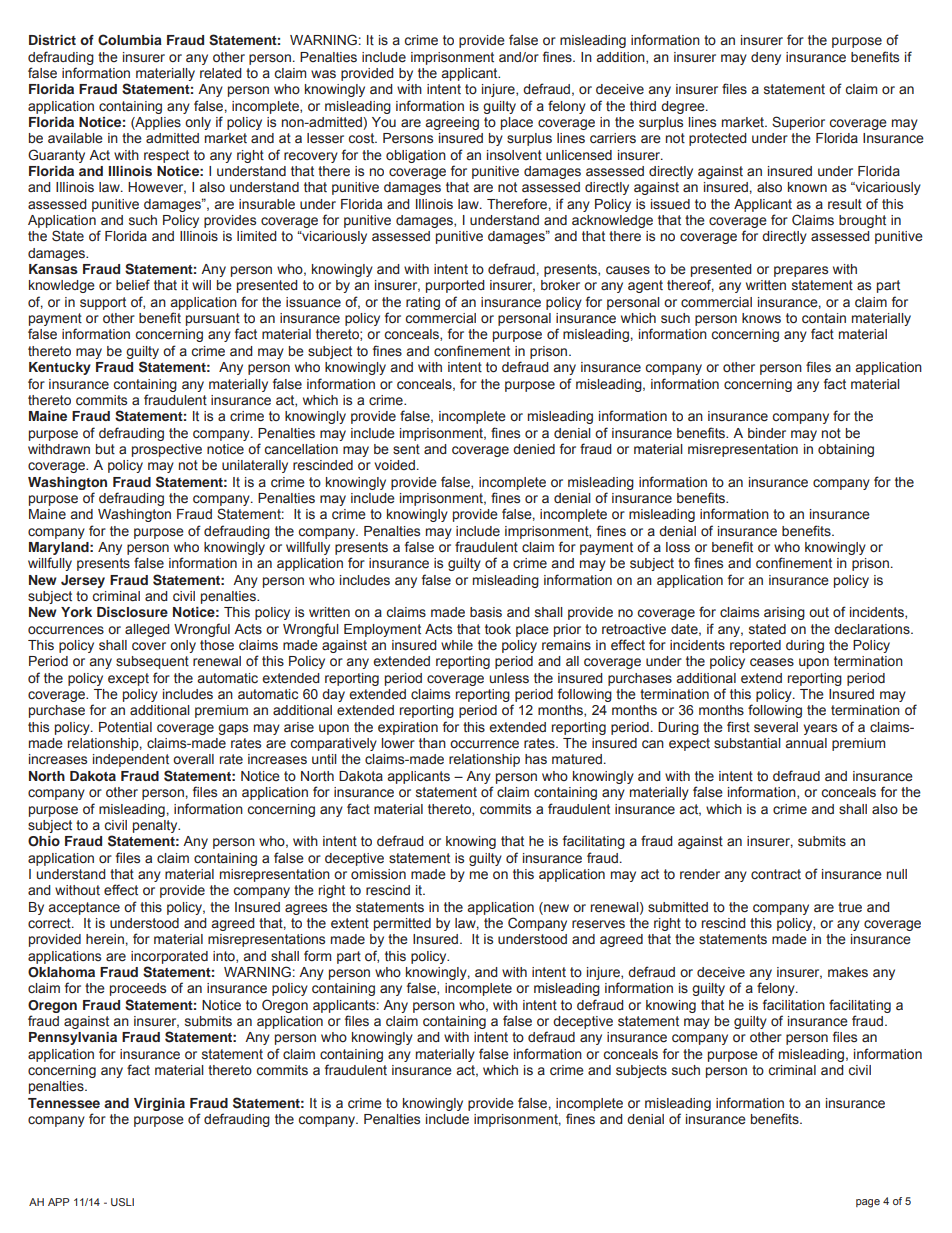 The image size is (952, 1233). Describe the element at coordinates (806, 743) in the image. I see `annual` at that location.
